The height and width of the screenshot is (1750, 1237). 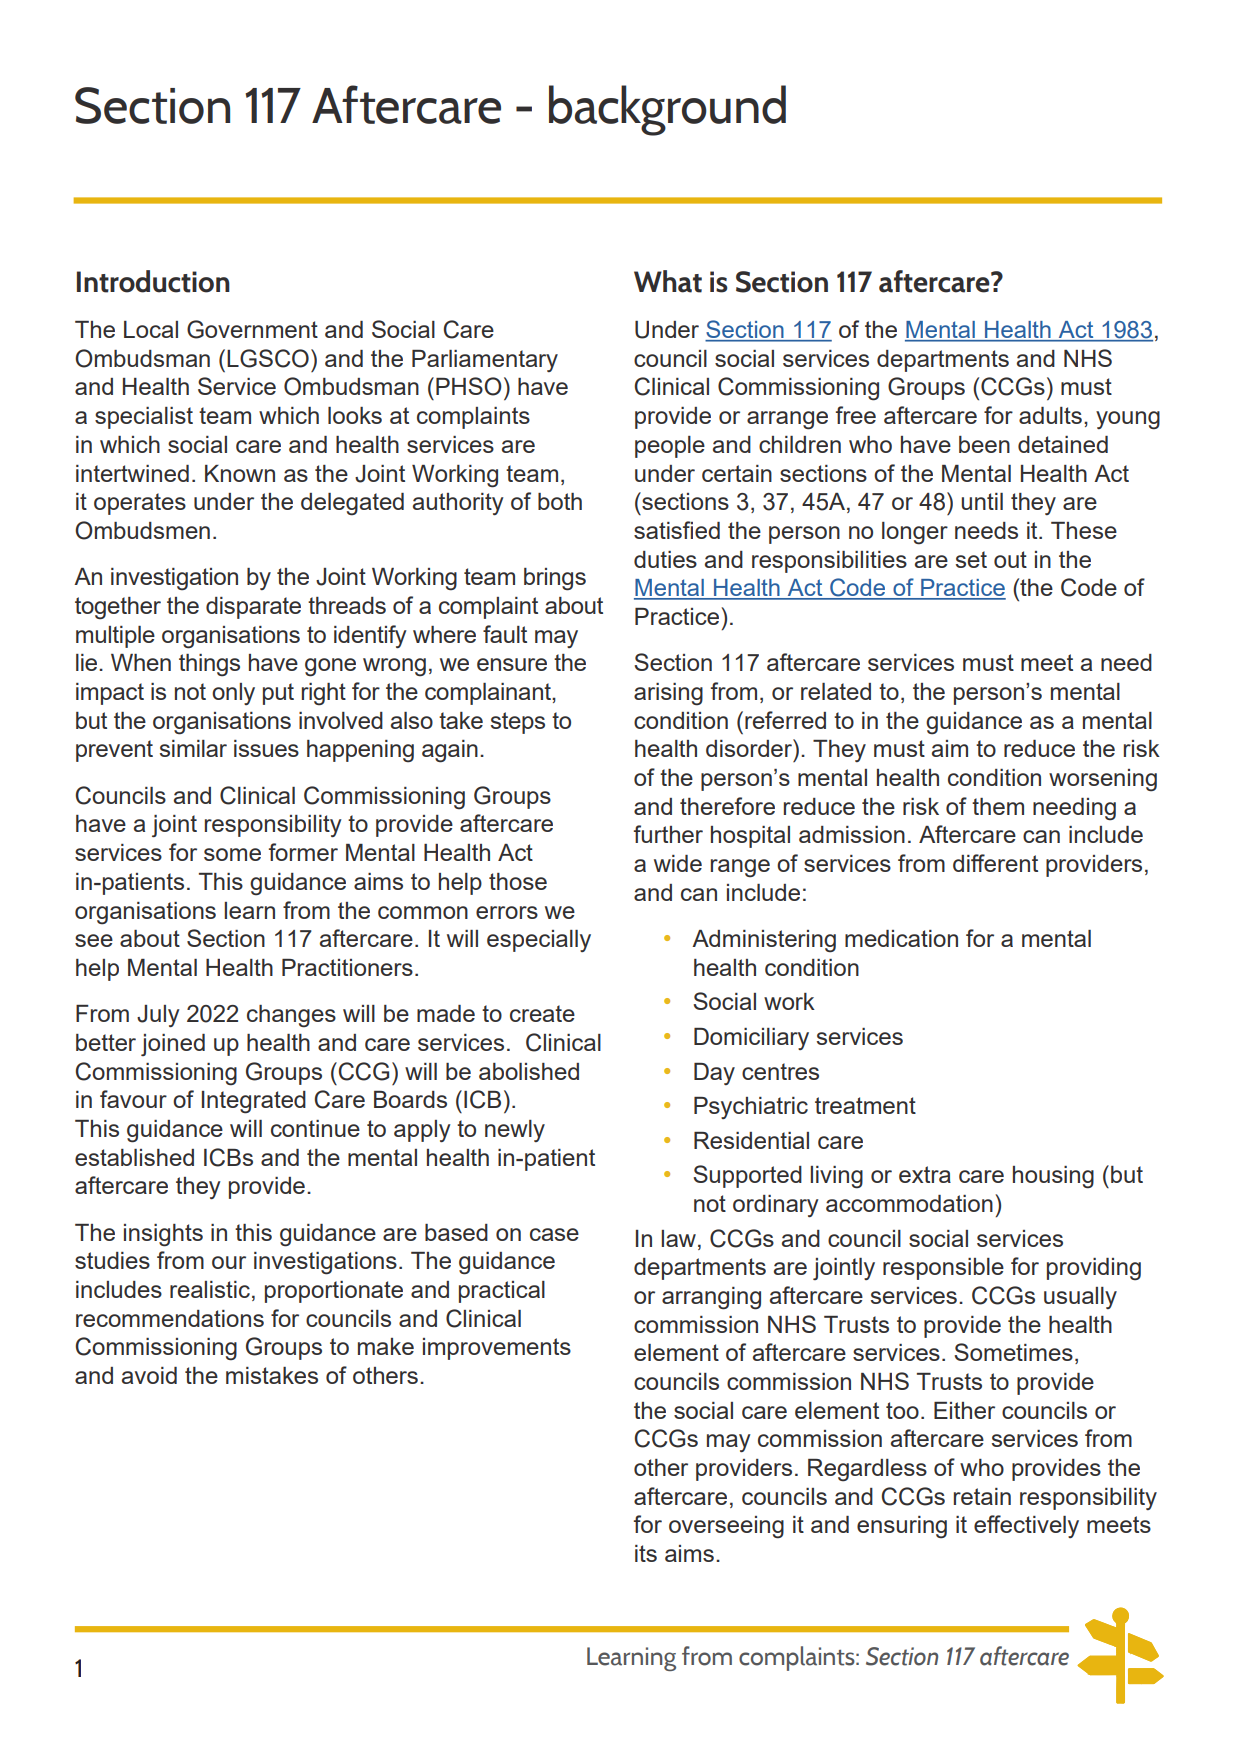 What do you see at coordinates (555, 579) in the screenshot?
I see `brings` at bounding box center [555, 579].
